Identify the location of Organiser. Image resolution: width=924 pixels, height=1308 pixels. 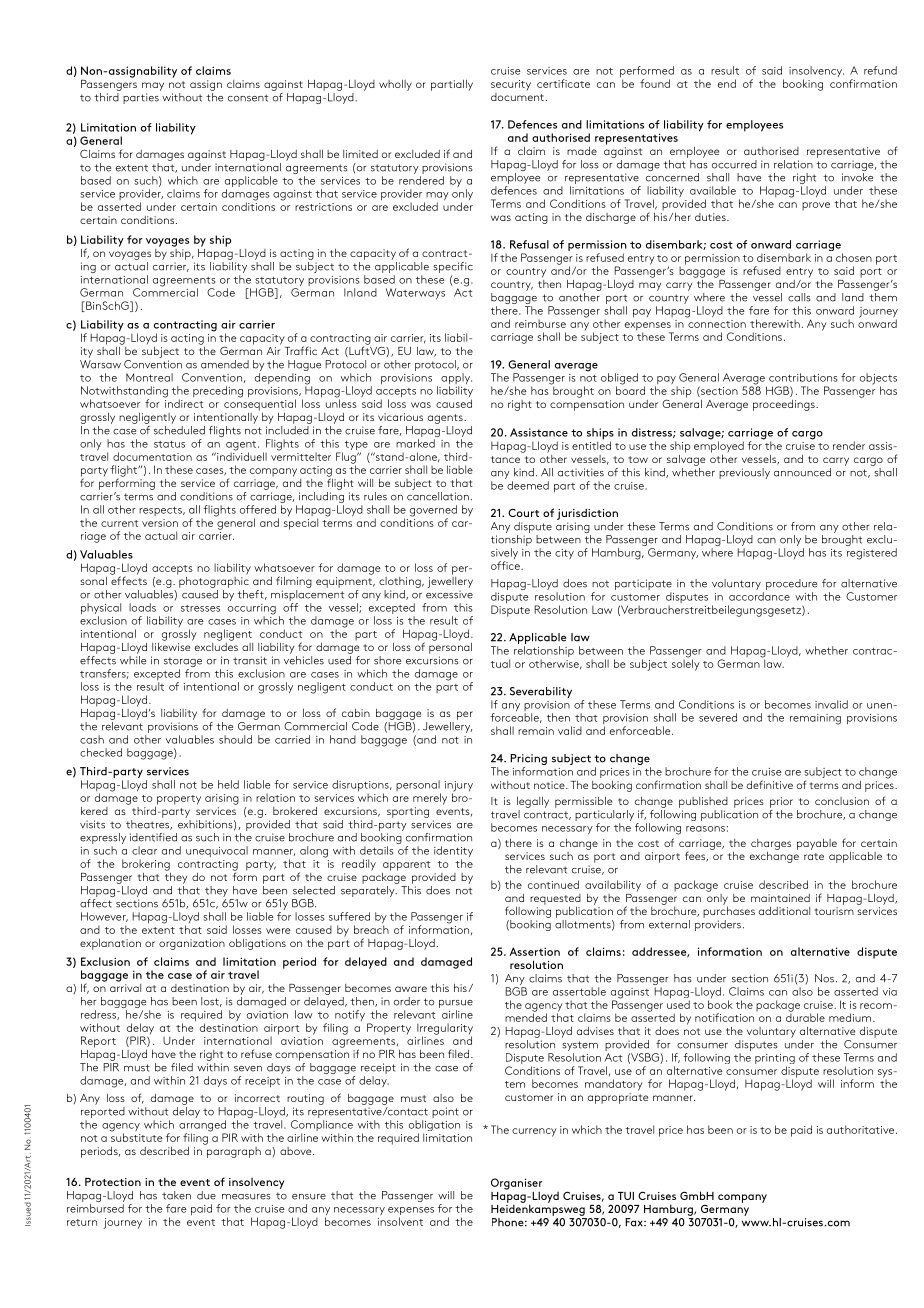
(516, 1185).
